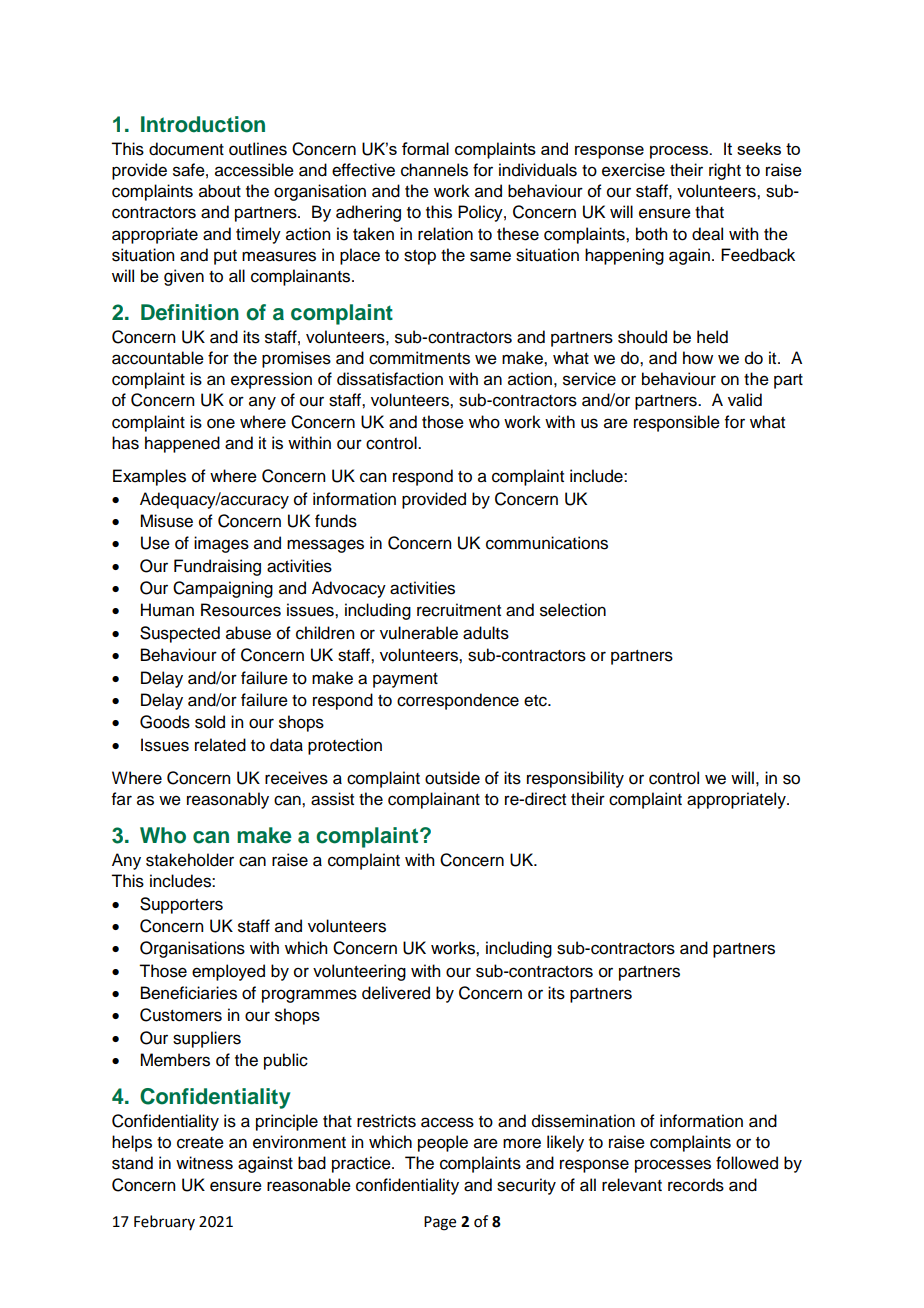  Describe the element at coordinates (405, 680) in the screenshot. I see `payment` at that location.
